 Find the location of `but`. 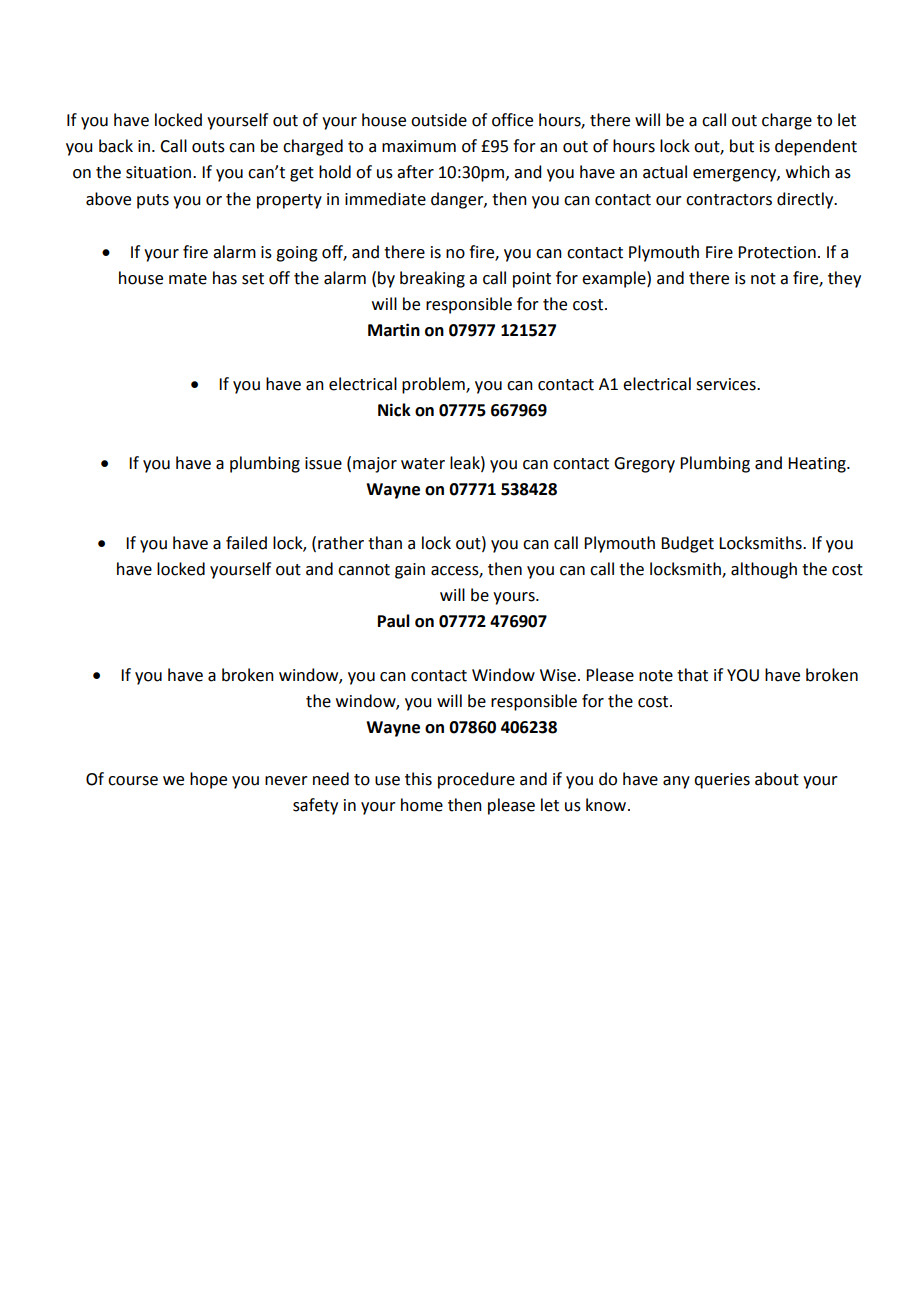

but is located at coordinates (742, 146).
